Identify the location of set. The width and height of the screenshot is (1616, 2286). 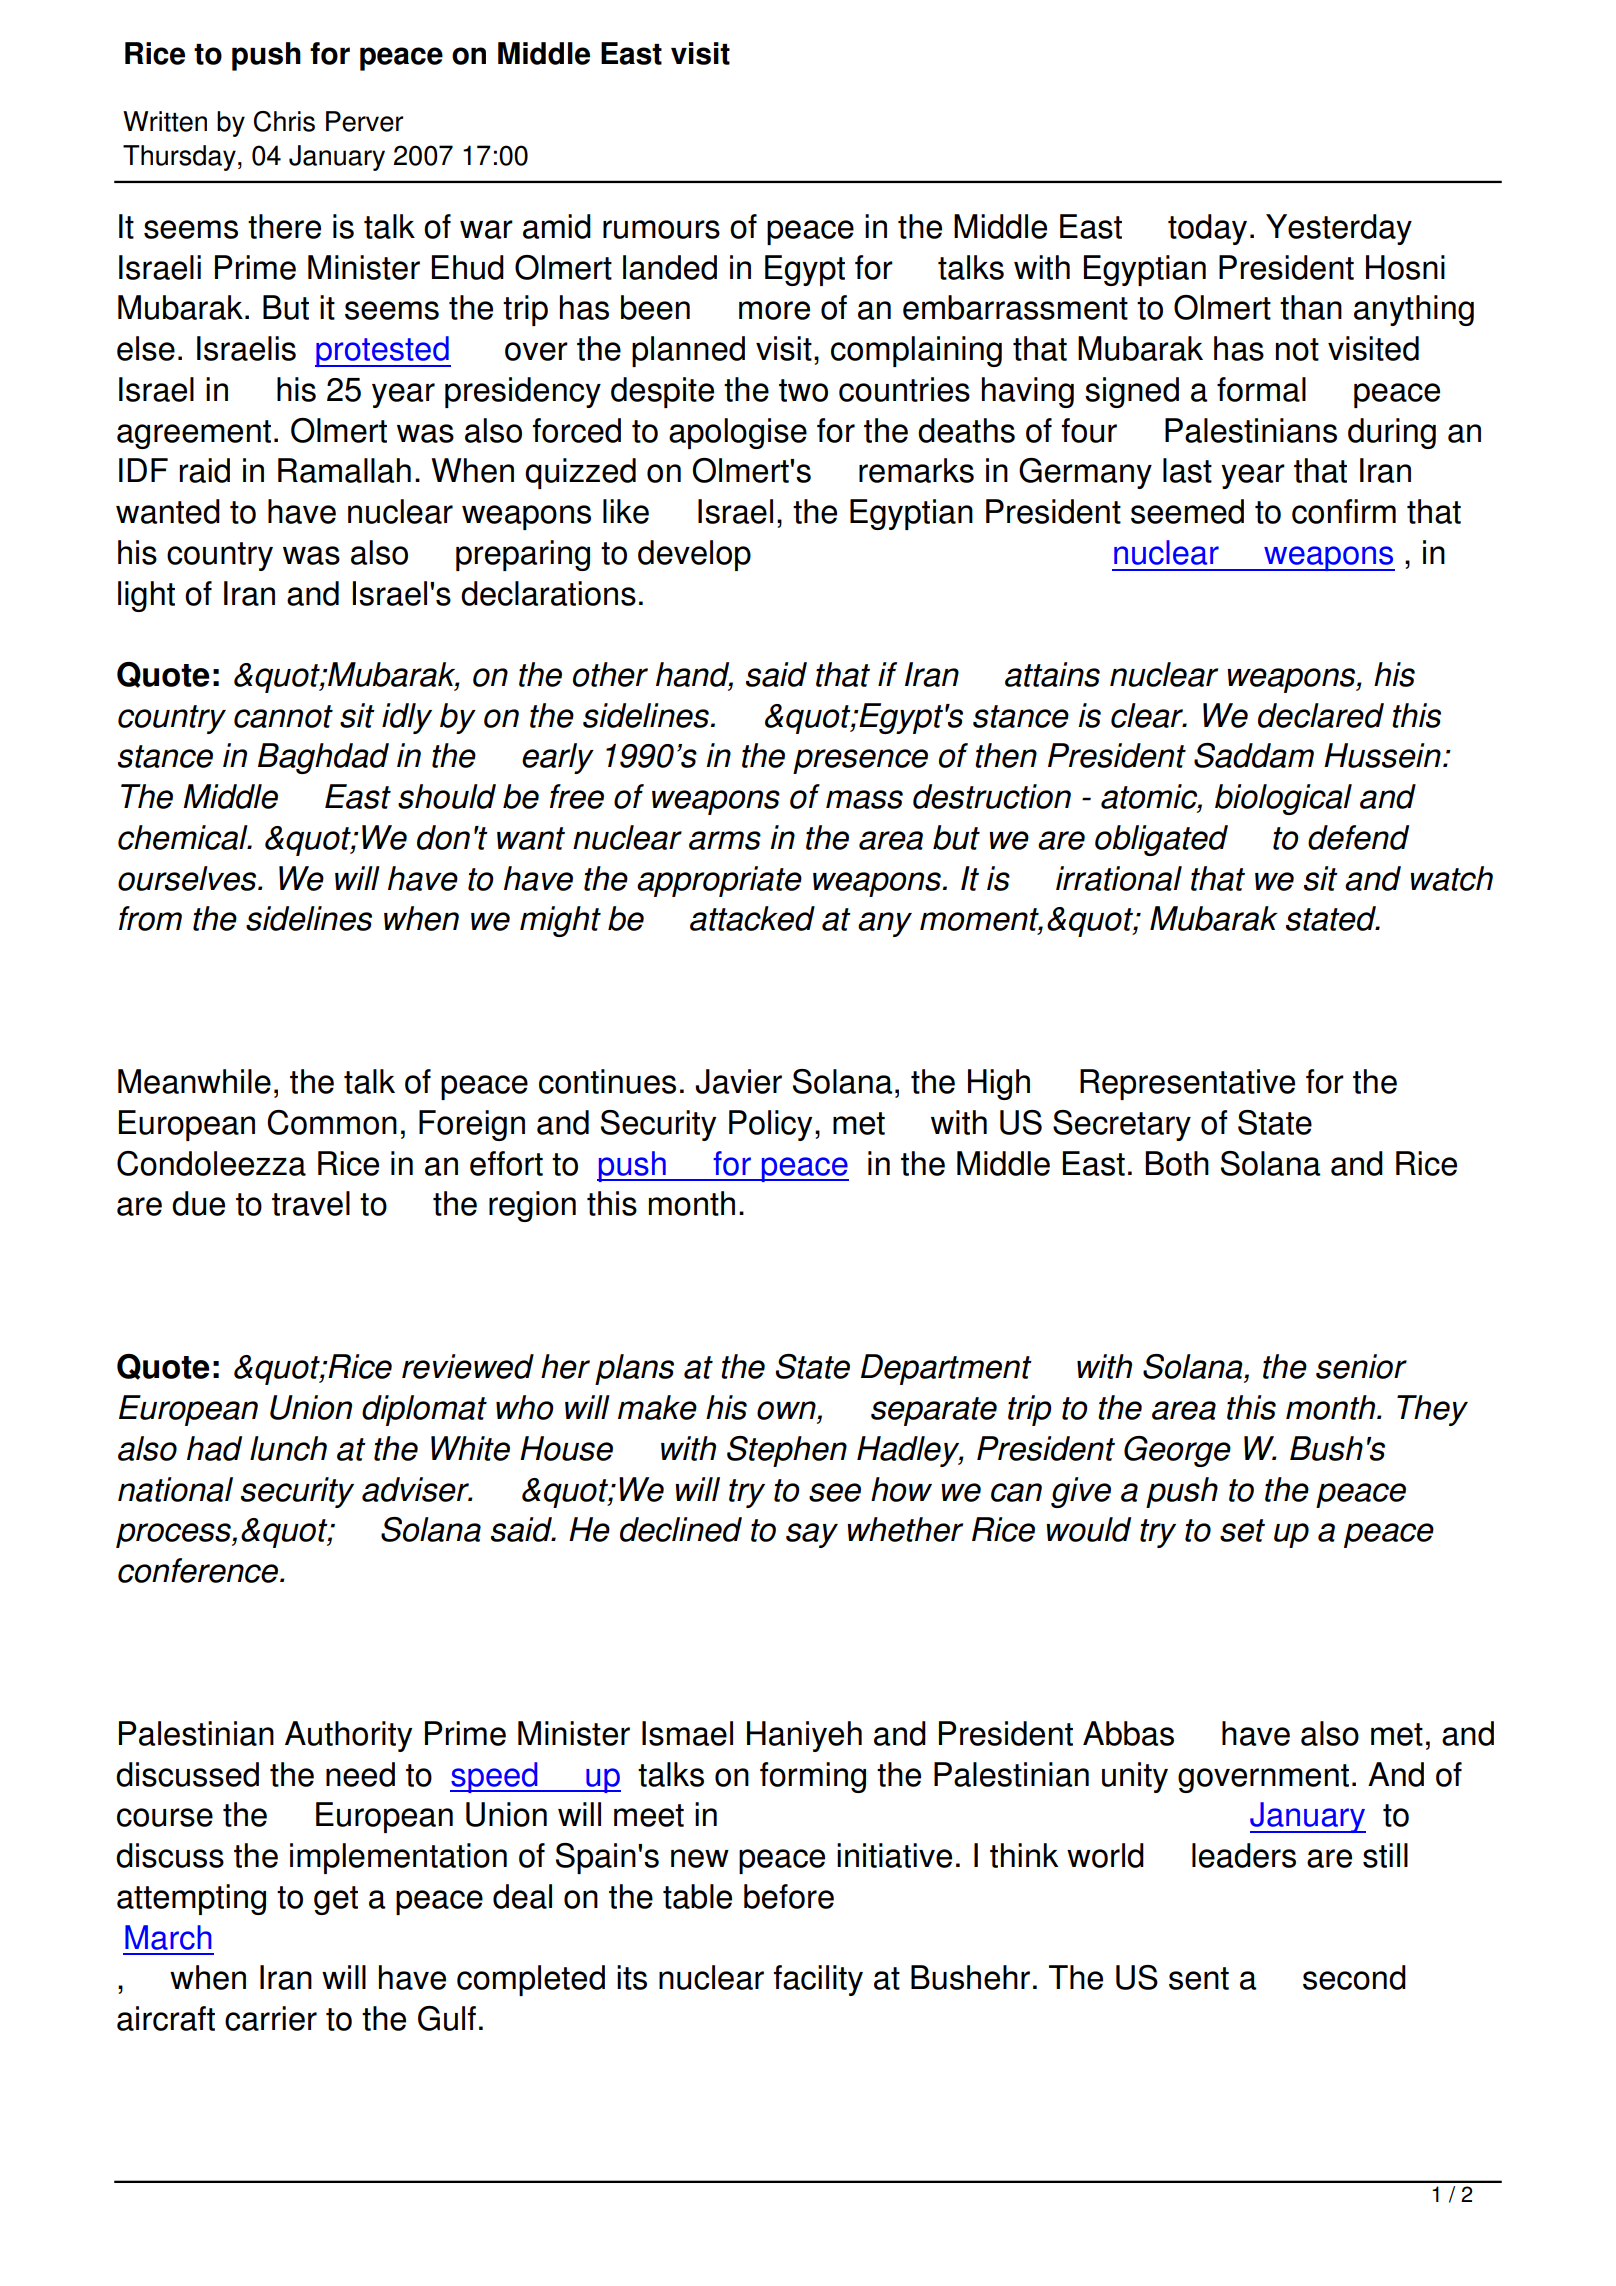
(1242, 1530).
